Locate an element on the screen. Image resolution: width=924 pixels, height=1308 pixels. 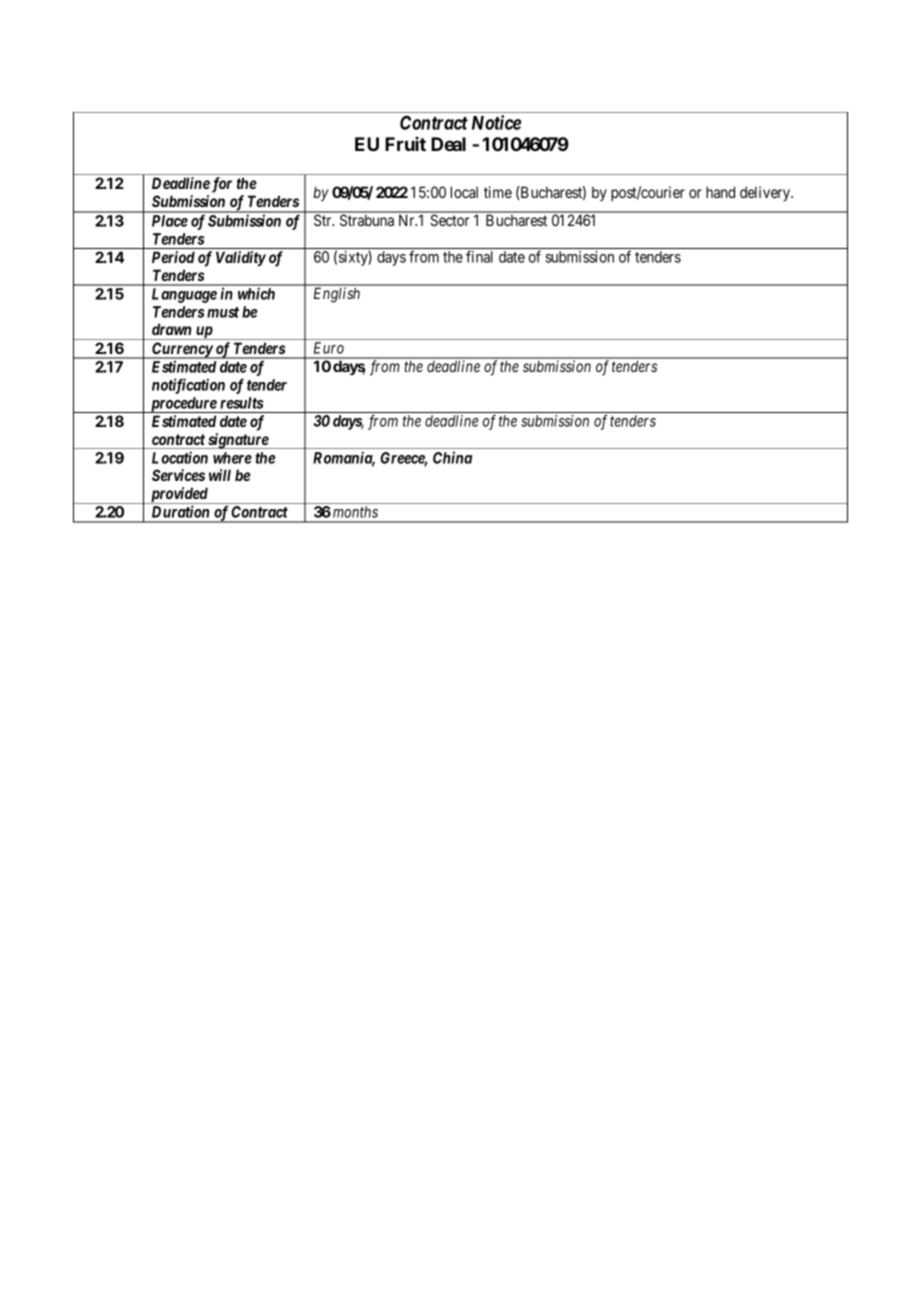
must is located at coordinates (223, 312).
